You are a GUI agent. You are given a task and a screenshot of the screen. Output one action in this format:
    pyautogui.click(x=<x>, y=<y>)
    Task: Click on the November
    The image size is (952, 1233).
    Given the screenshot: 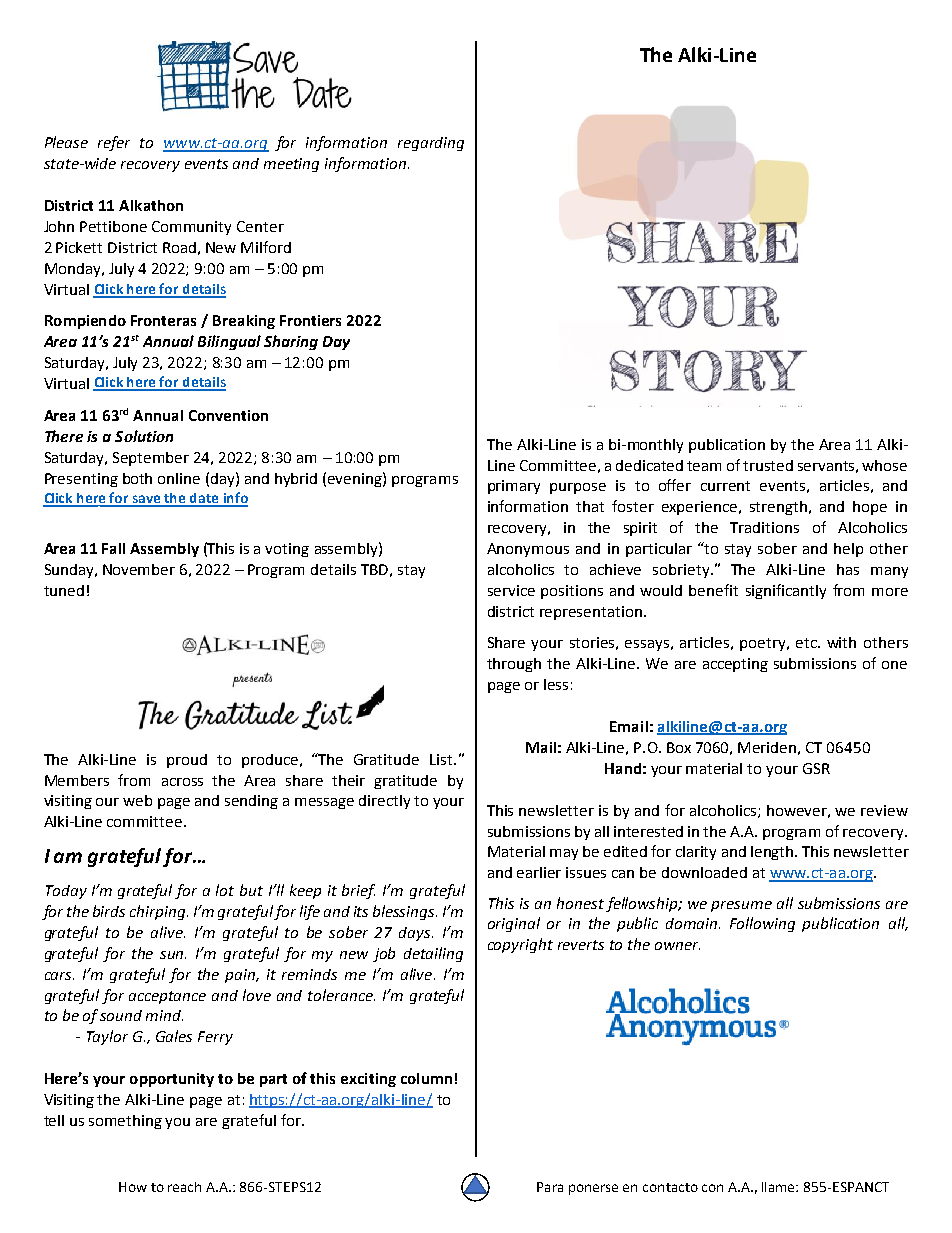 What is the action you would take?
    pyautogui.click(x=139, y=569)
